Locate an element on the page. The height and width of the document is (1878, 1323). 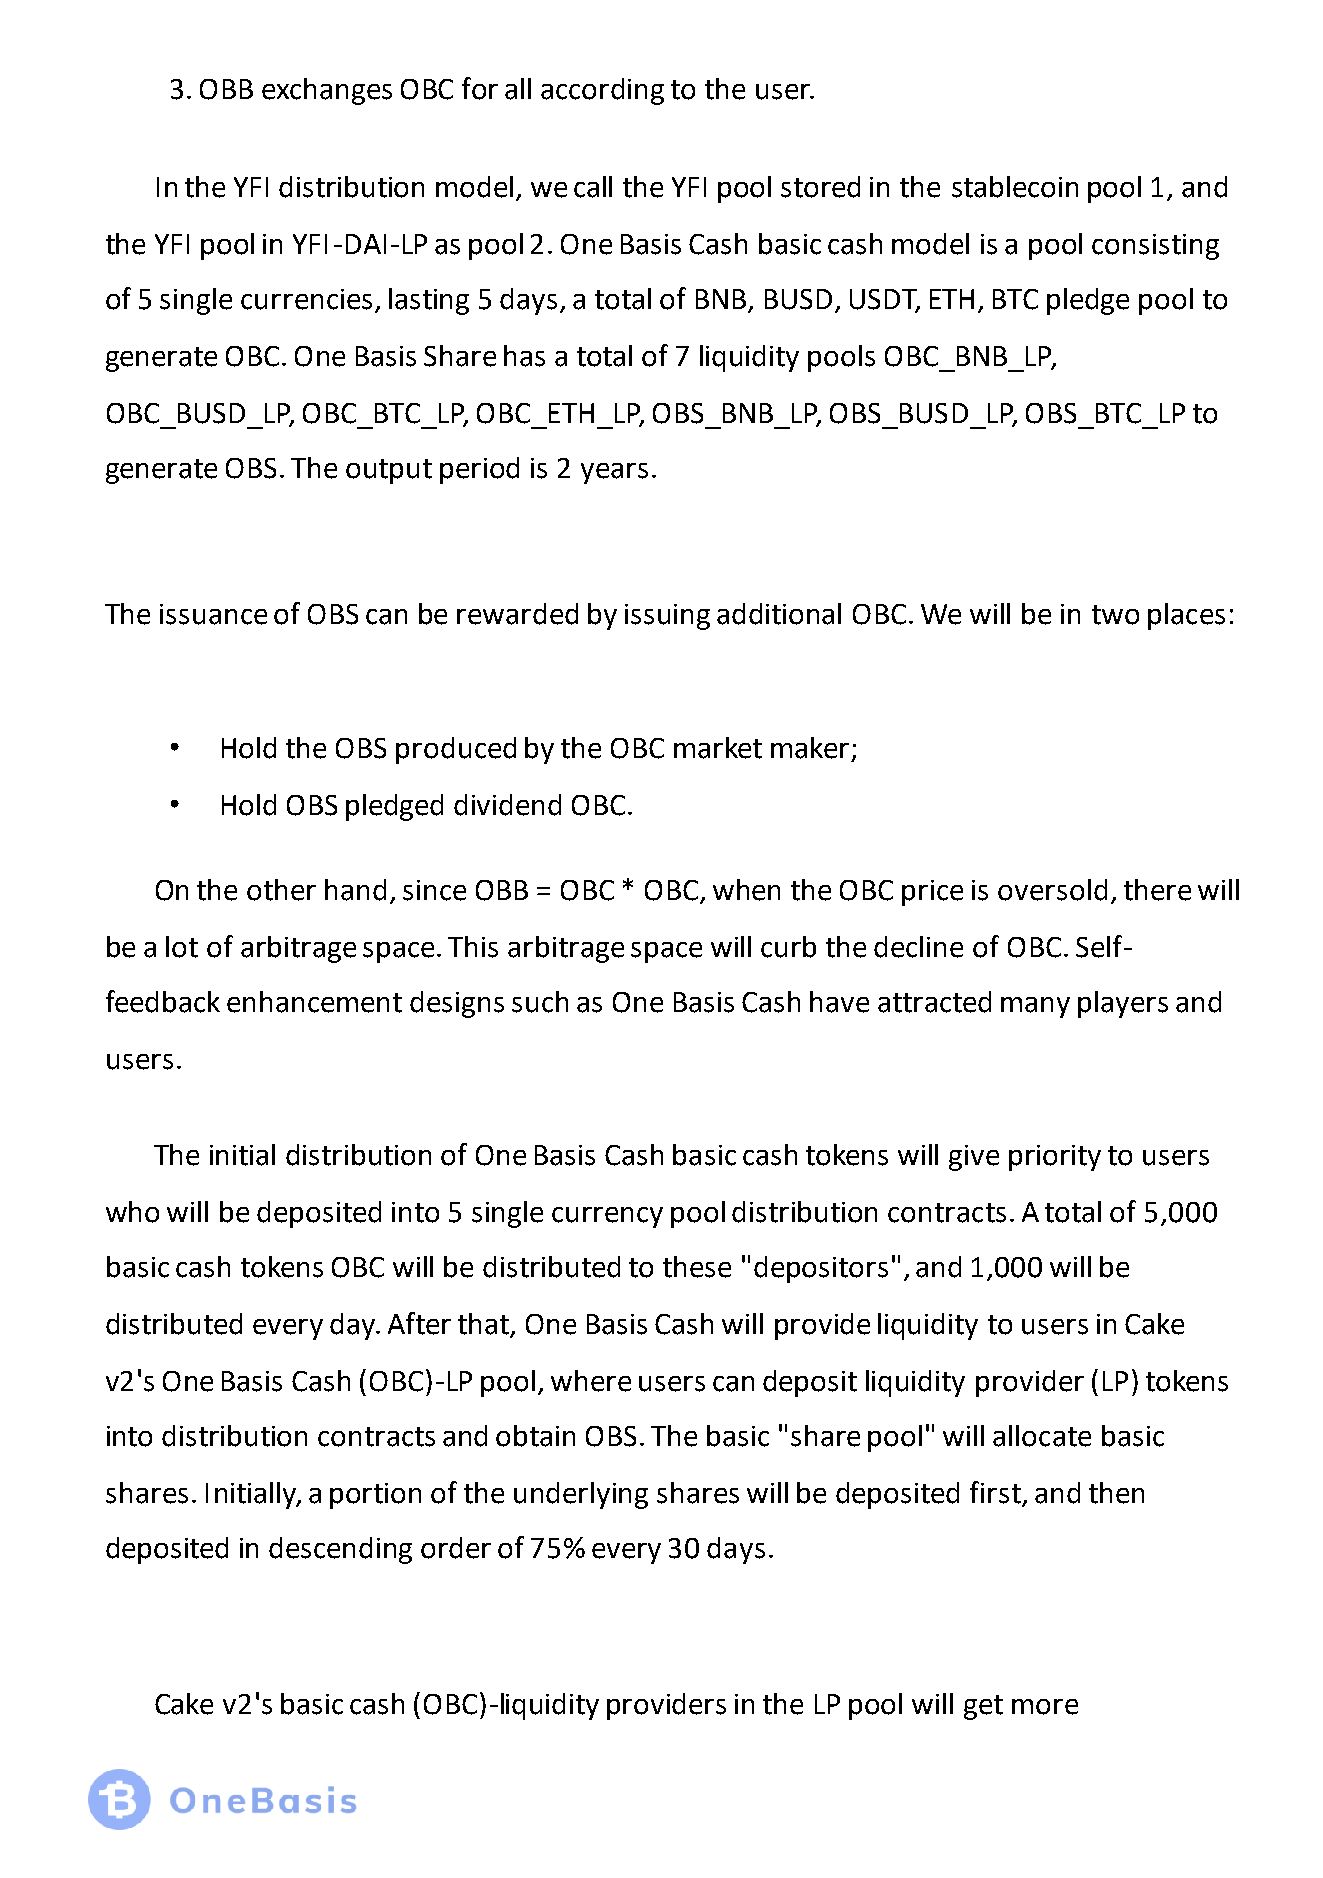
stablecoin is located at coordinates (1015, 187).
